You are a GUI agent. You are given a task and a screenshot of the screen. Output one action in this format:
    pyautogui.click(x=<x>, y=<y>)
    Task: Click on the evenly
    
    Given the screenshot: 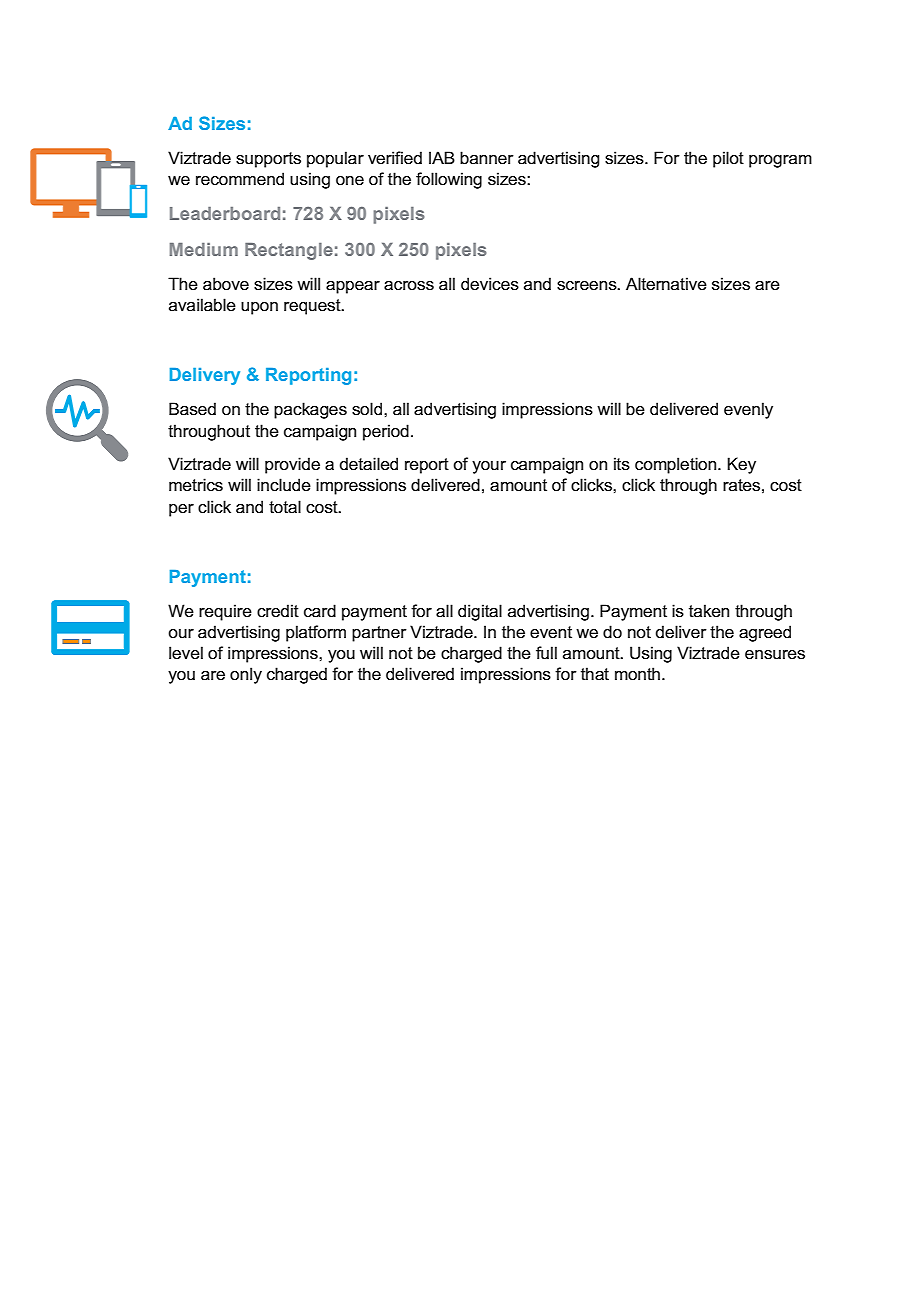 What is the action you would take?
    pyautogui.click(x=748, y=410)
